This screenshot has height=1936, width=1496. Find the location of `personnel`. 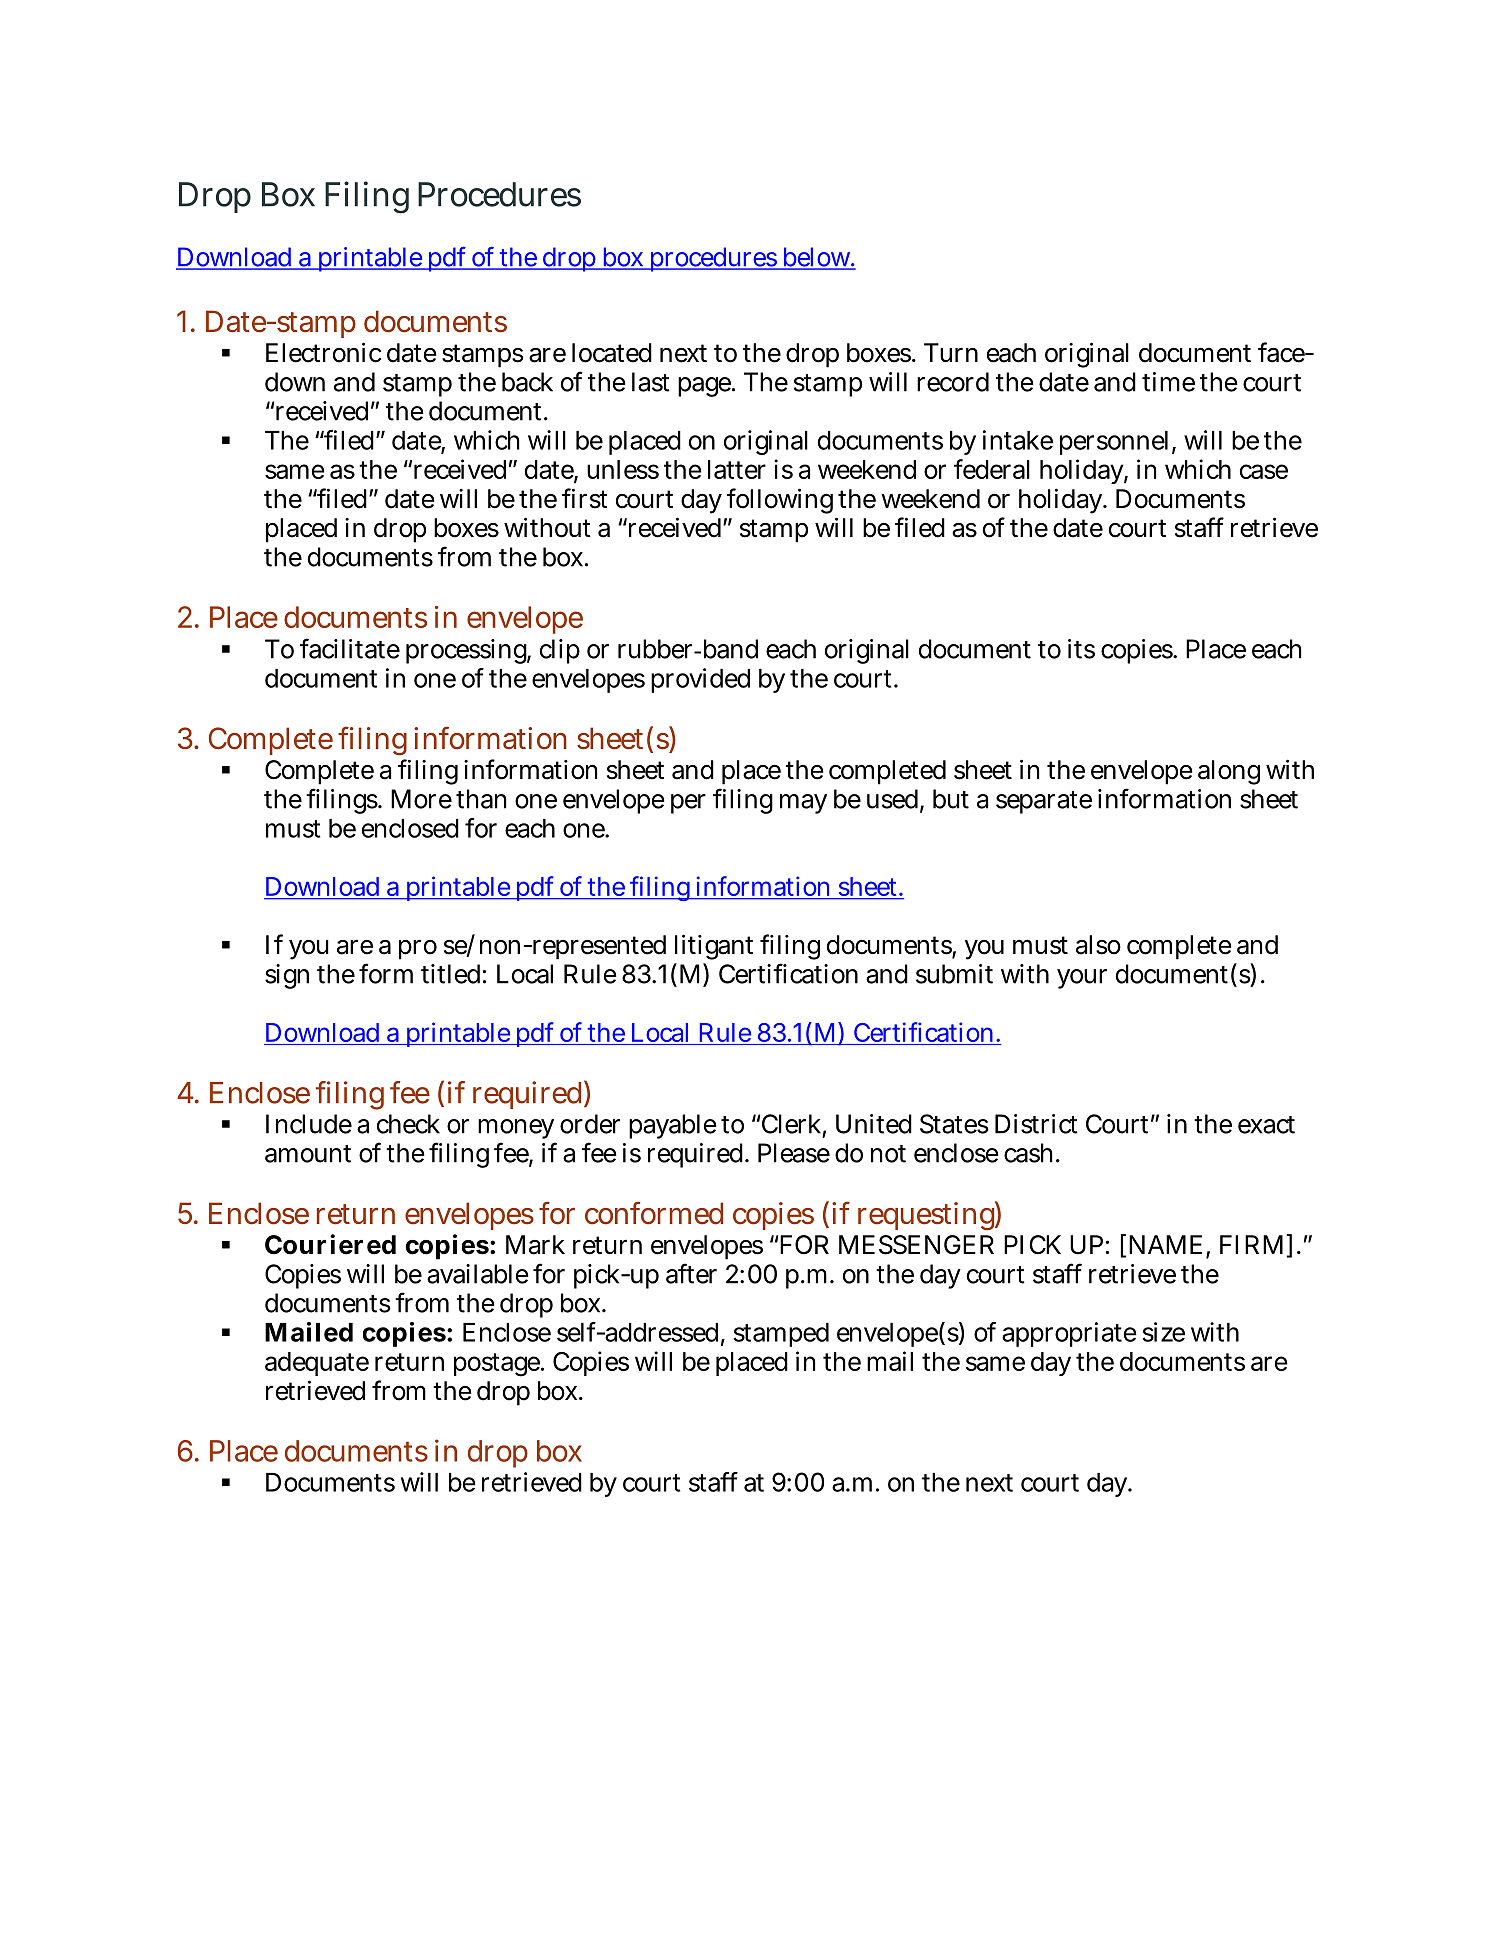

personnel is located at coordinates (1114, 443).
